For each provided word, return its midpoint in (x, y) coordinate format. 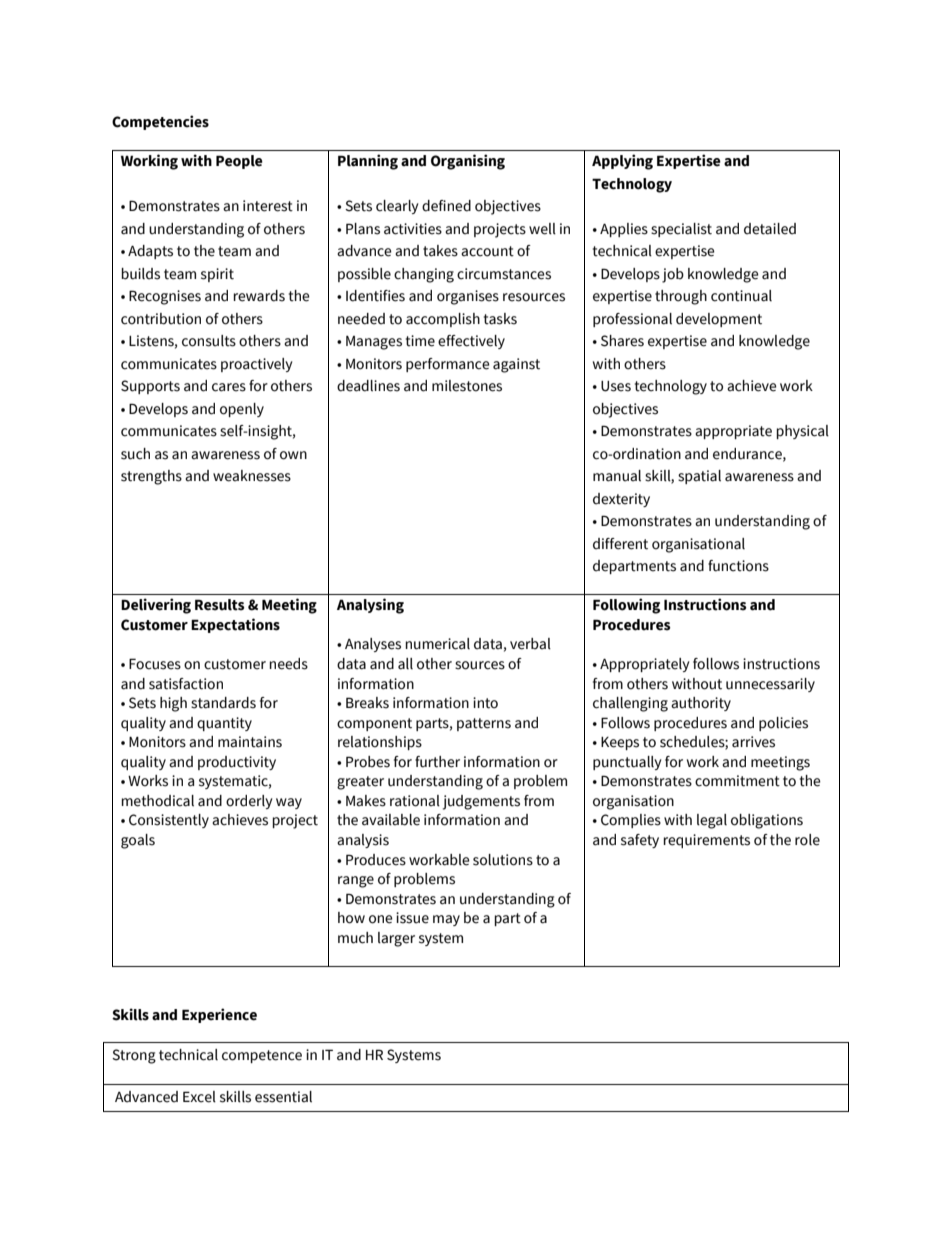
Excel (199, 1097)
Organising (468, 162)
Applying (622, 162)
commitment (737, 781)
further (437, 762)
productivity (237, 763)
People (239, 162)
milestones (467, 386)
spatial (699, 477)
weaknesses (252, 476)
